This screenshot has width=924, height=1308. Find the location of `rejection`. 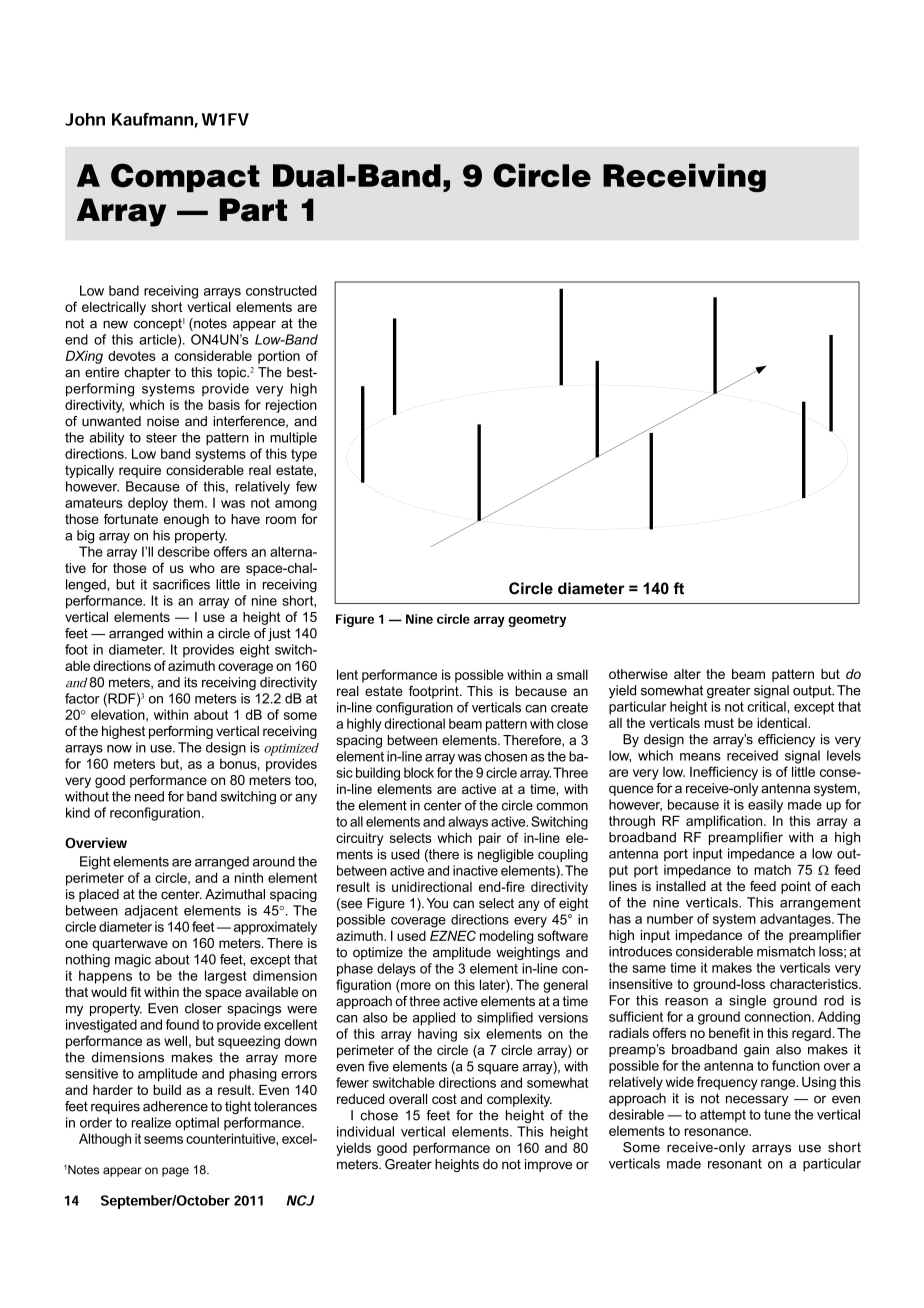

rejection is located at coordinates (291, 406).
